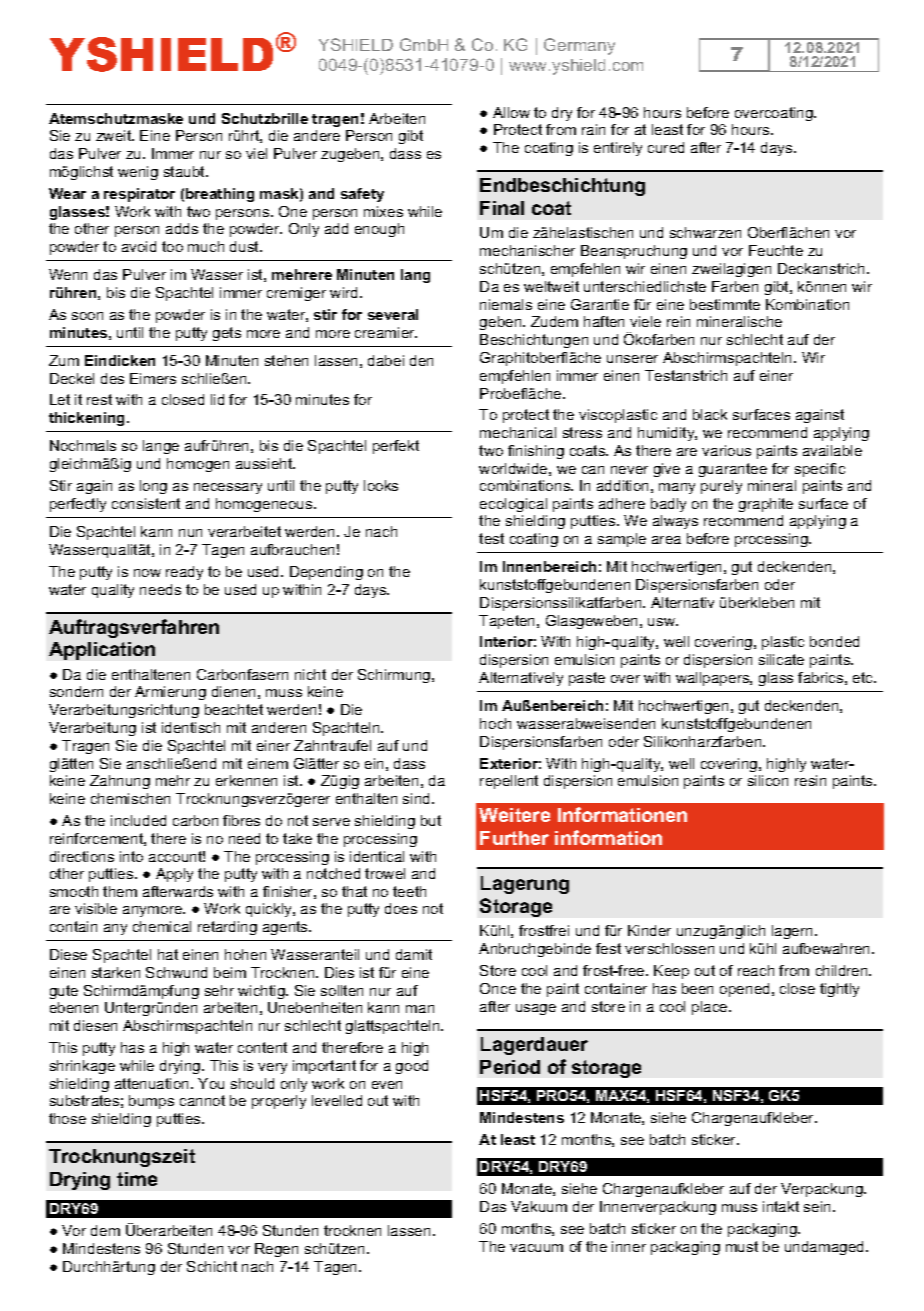  Describe the element at coordinates (146, 503) in the document. I see `consistent` at that location.
